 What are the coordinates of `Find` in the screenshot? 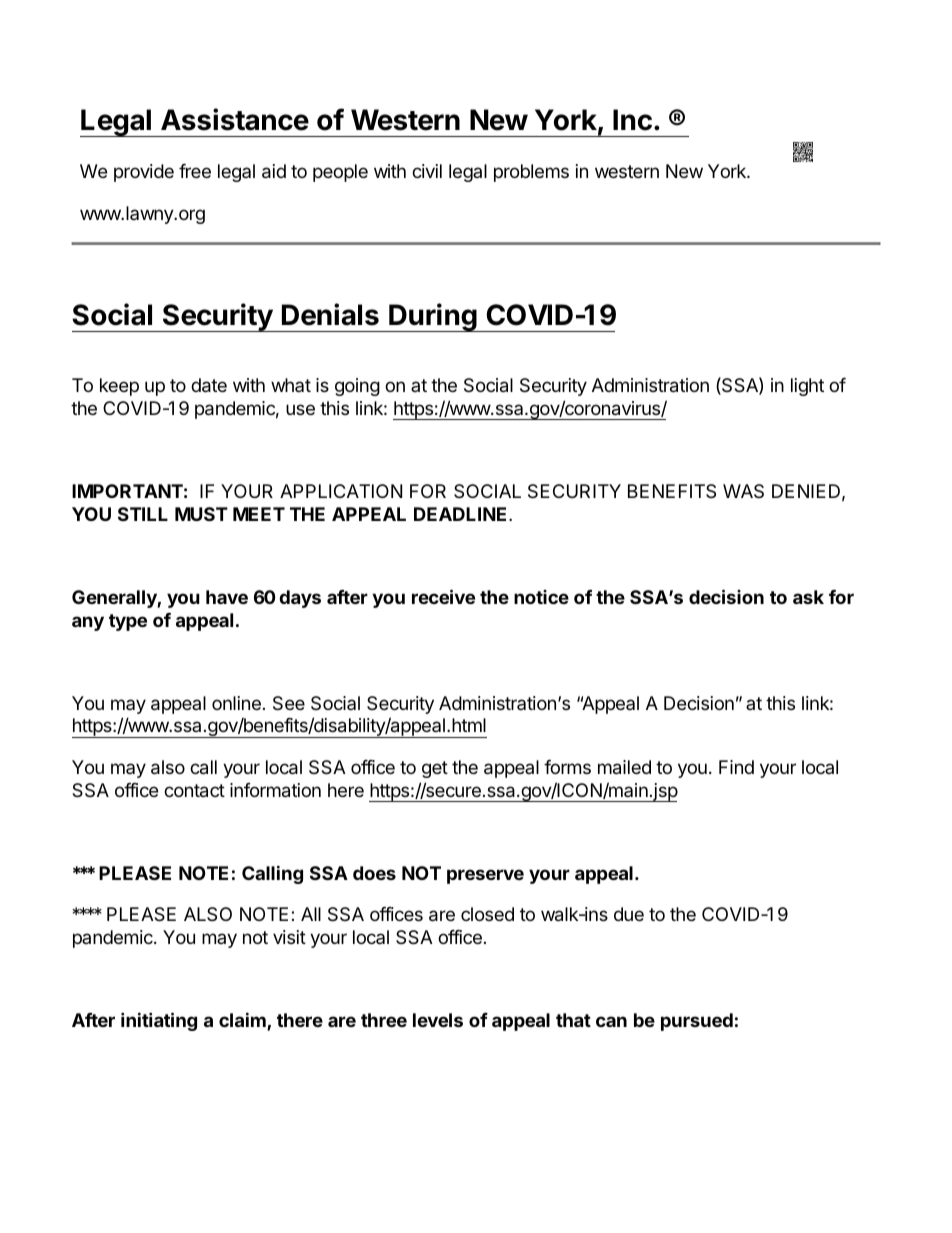 It's located at (736, 767).
